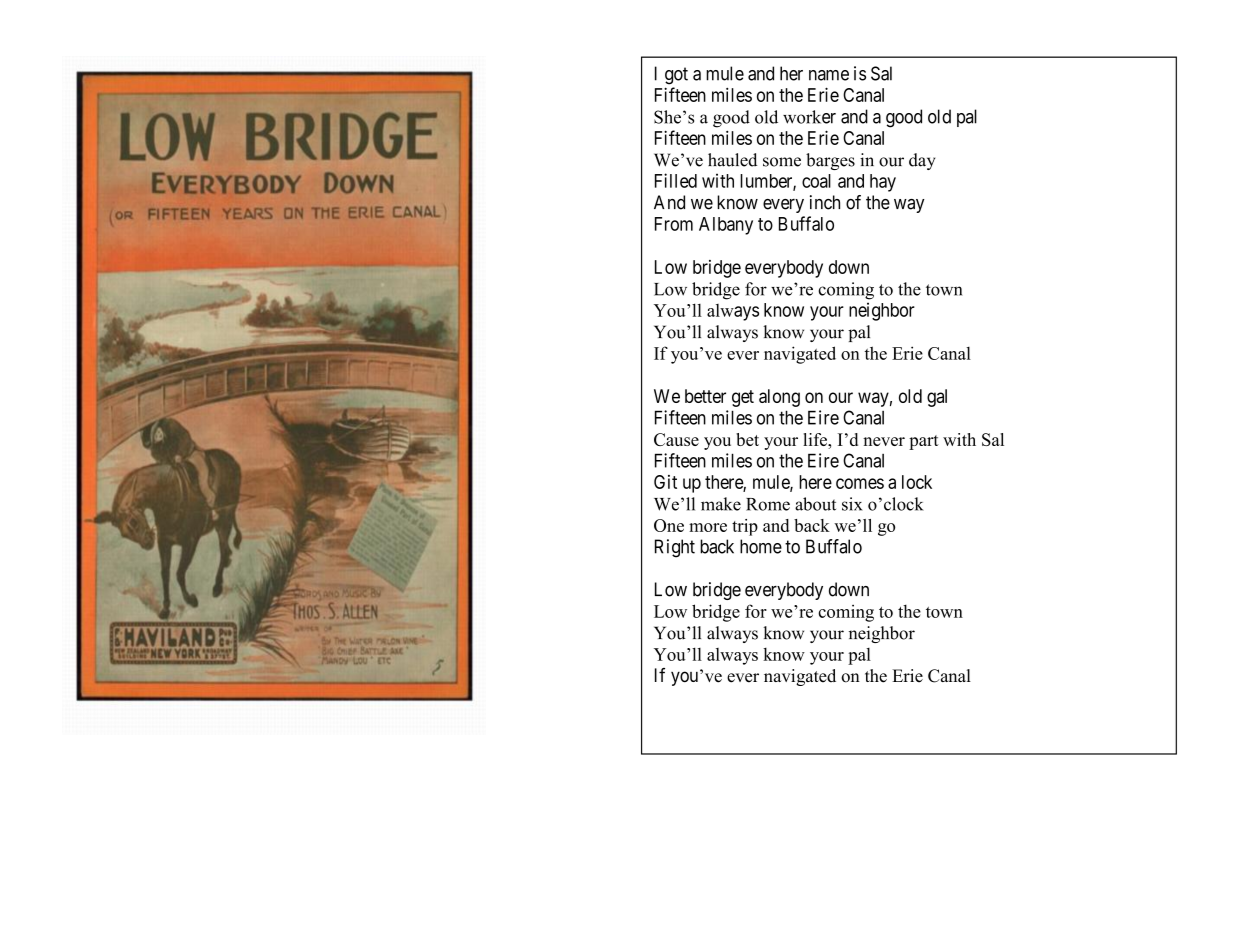 The width and height of the screenshot is (1233, 952). I want to click on day, so click(922, 161).
